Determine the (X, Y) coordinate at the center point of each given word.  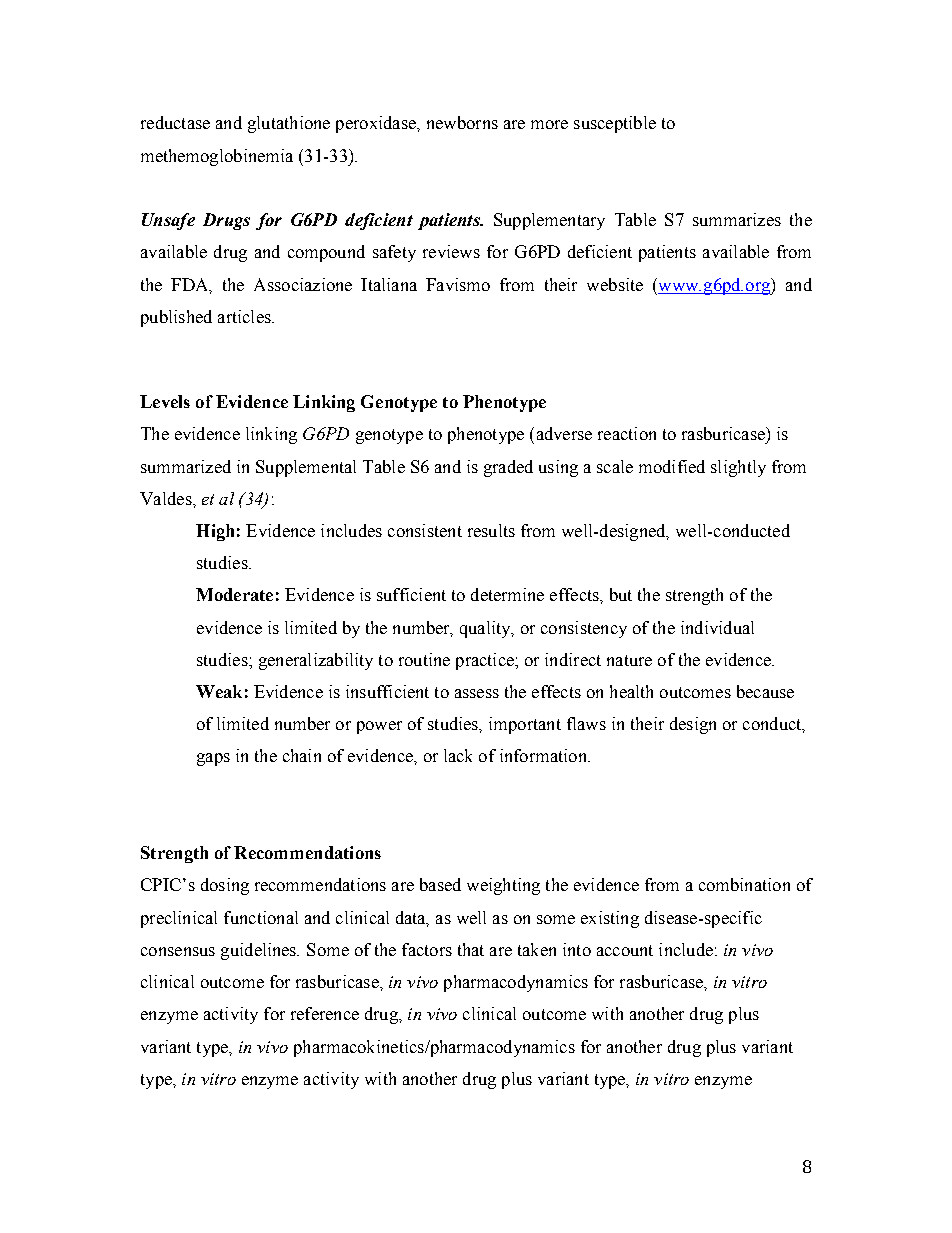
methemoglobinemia (217, 157)
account (625, 950)
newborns (462, 122)
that (471, 949)
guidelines (260, 951)
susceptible (615, 124)
